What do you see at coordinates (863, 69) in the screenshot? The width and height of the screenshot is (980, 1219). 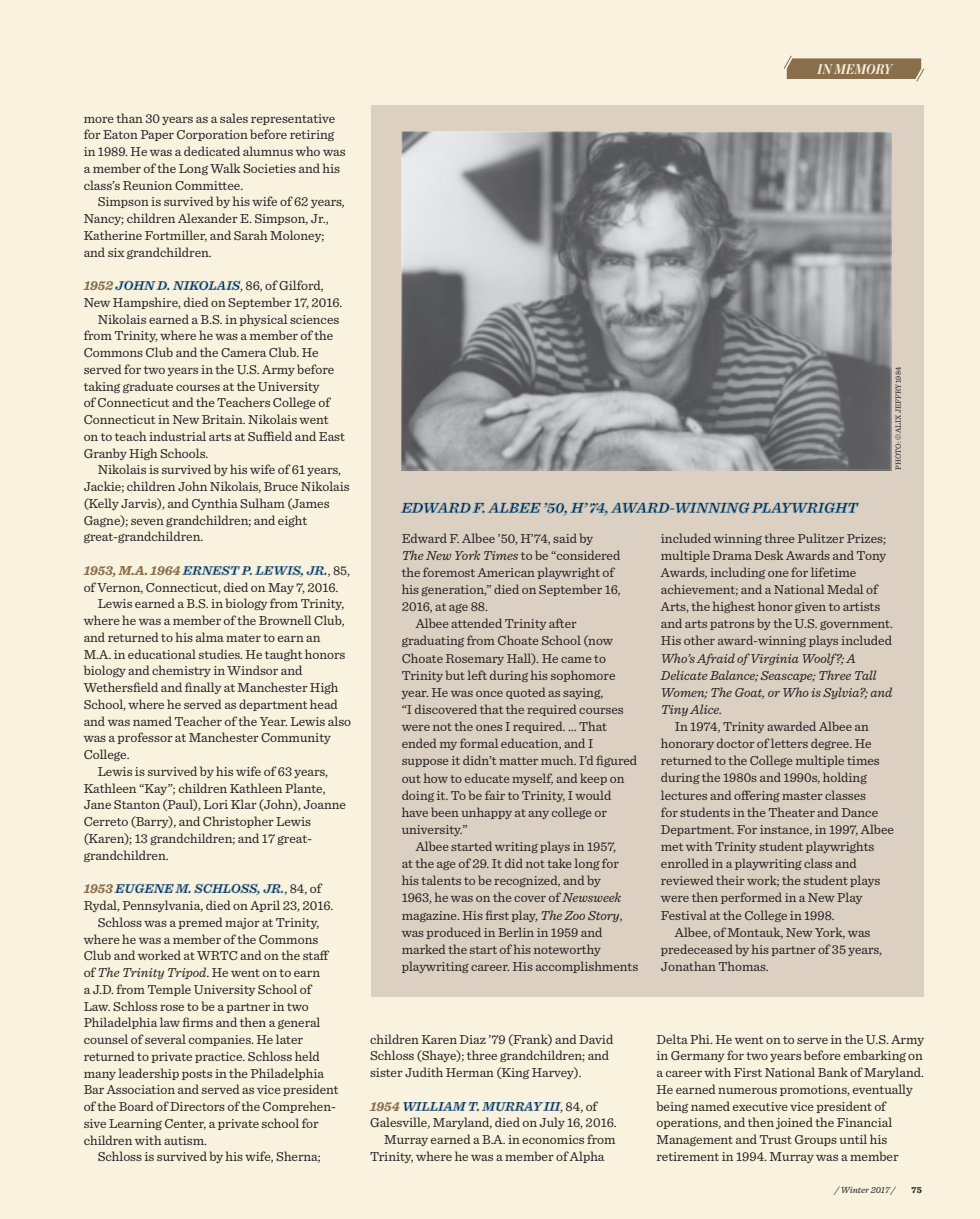 I see `MEMORY` at bounding box center [863, 69].
